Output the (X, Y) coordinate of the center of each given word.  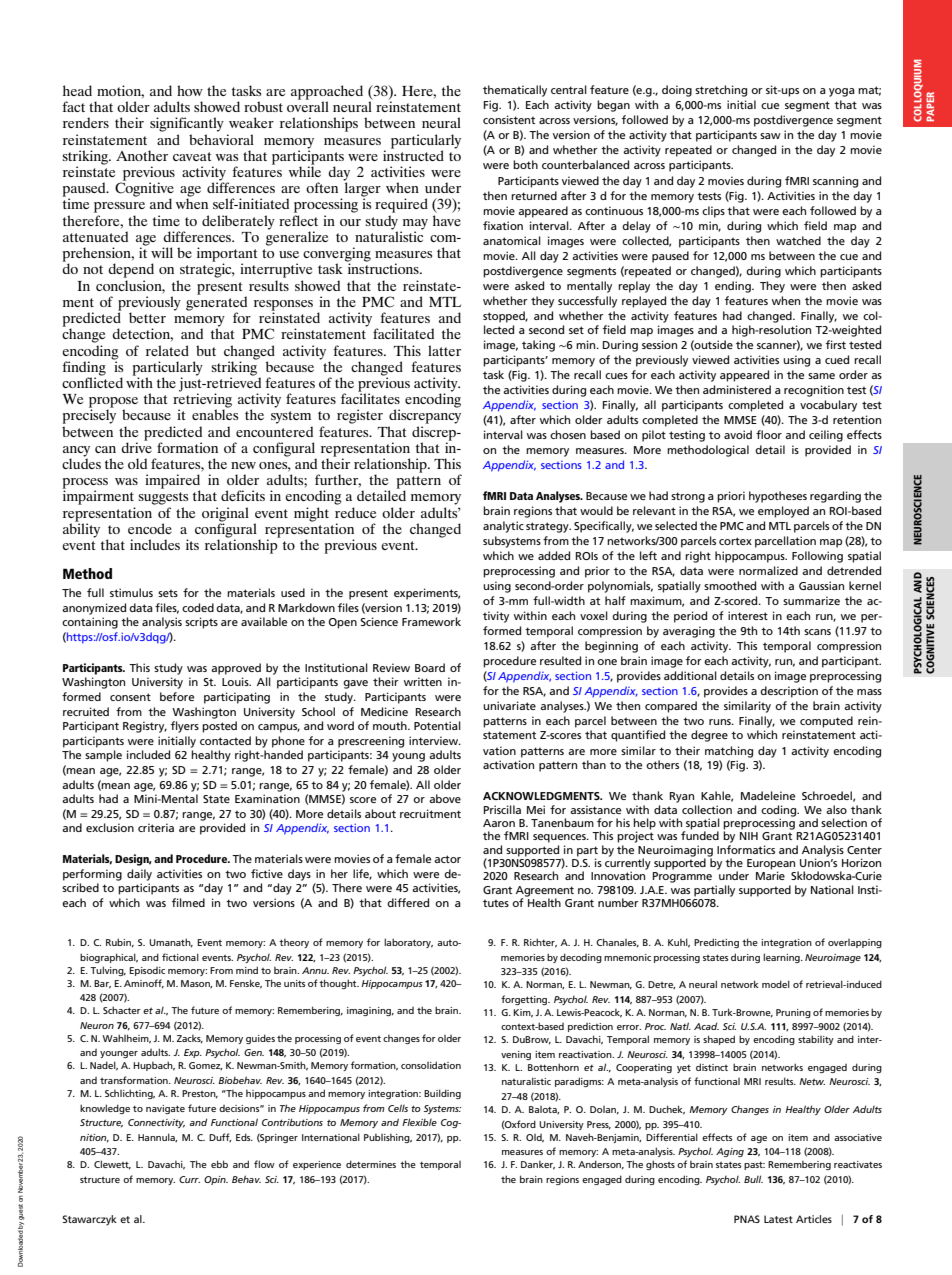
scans (817, 632)
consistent (509, 119)
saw (770, 136)
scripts (201, 623)
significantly (187, 124)
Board (430, 667)
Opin (216, 1180)
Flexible (419, 1122)
